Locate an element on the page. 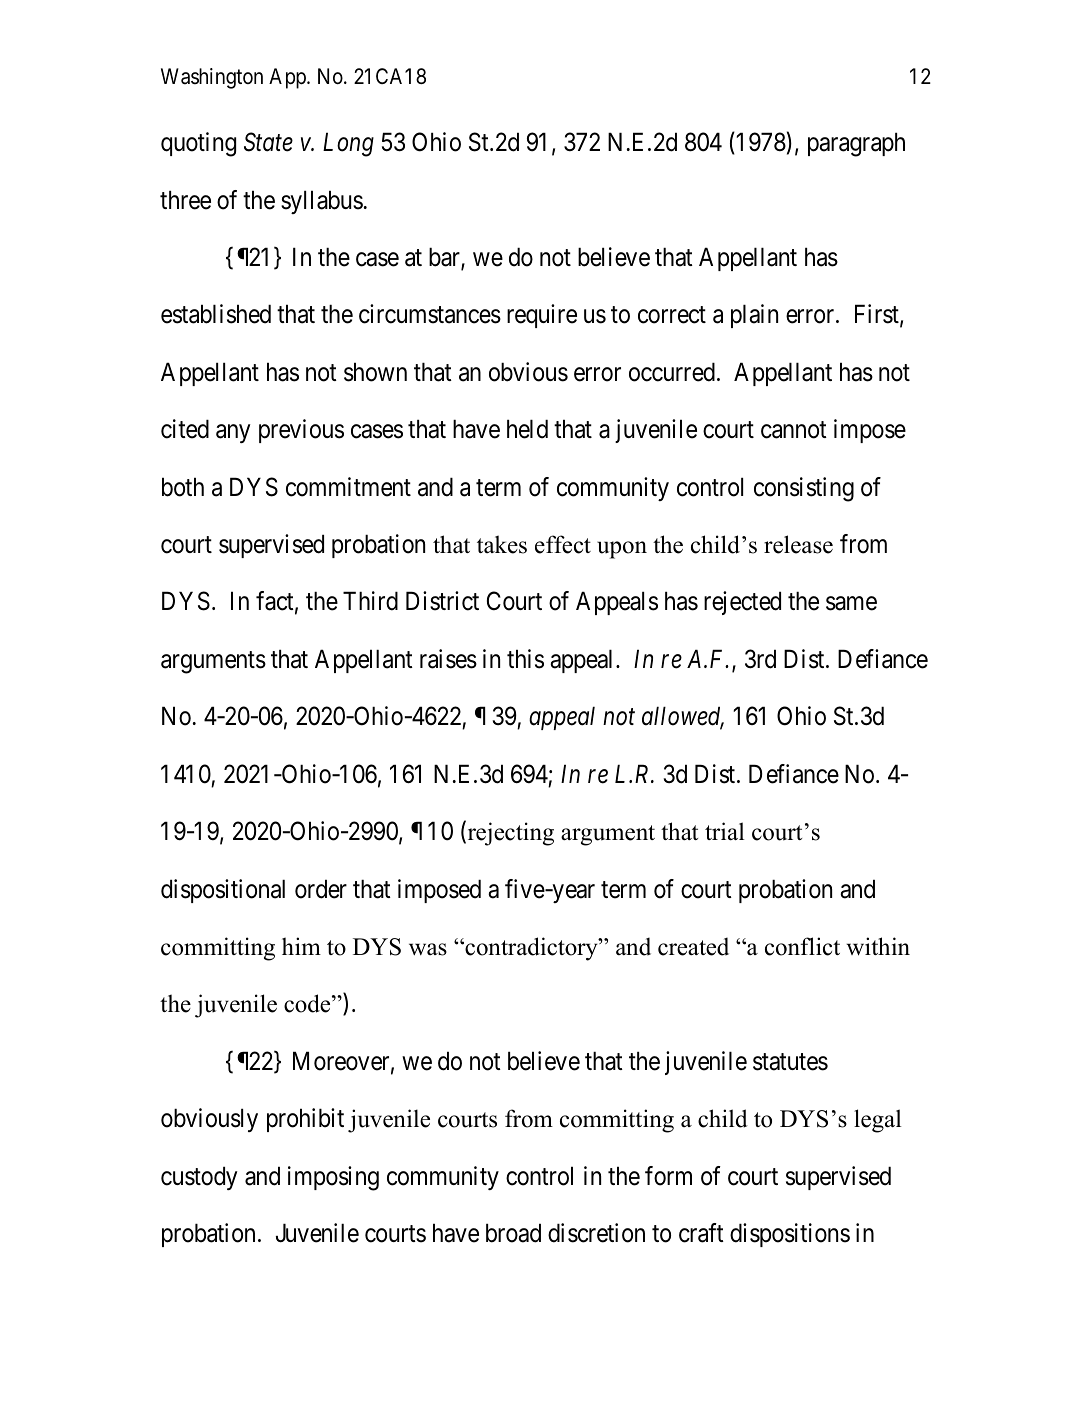 This page has width=1091, height=1412. rejected is located at coordinates (742, 603).
